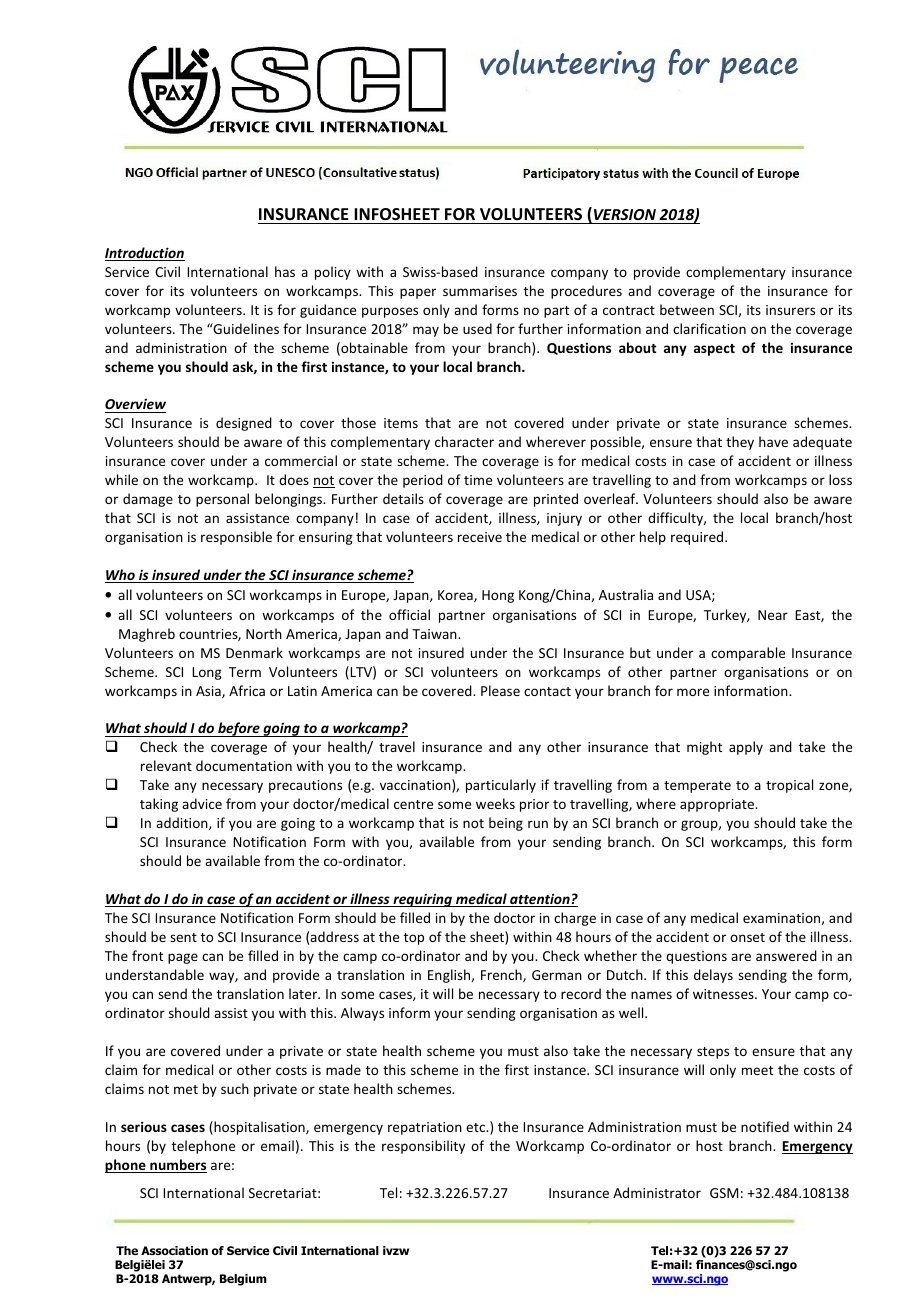 The height and width of the screenshot is (1308, 924). I want to click on Association, so click(174, 1250).
